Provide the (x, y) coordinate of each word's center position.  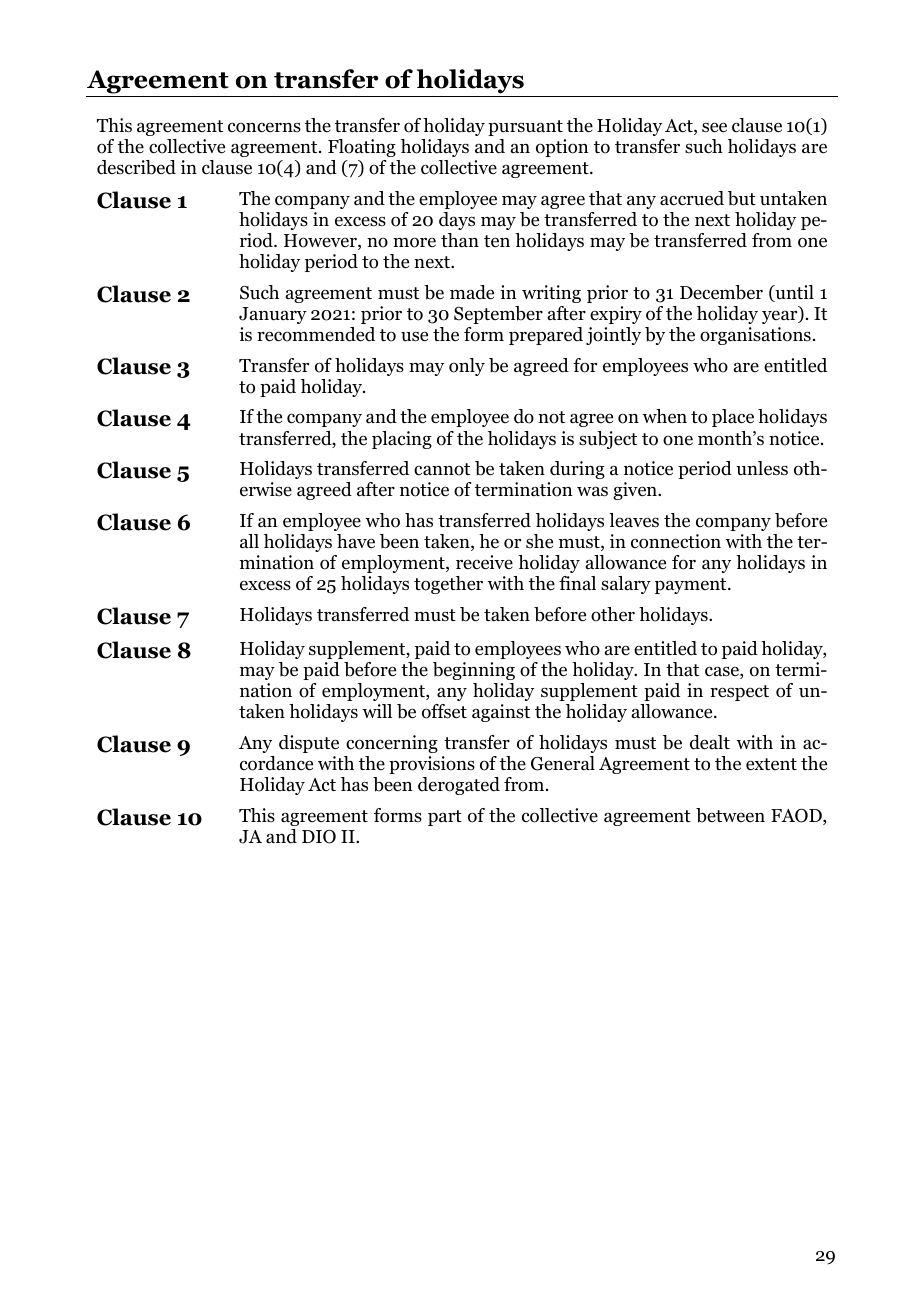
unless (762, 468)
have (356, 541)
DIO (319, 836)
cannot (442, 469)
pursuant (525, 128)
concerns (264, 127)
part (445, 818)
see (714, 127)
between (730, 815)
